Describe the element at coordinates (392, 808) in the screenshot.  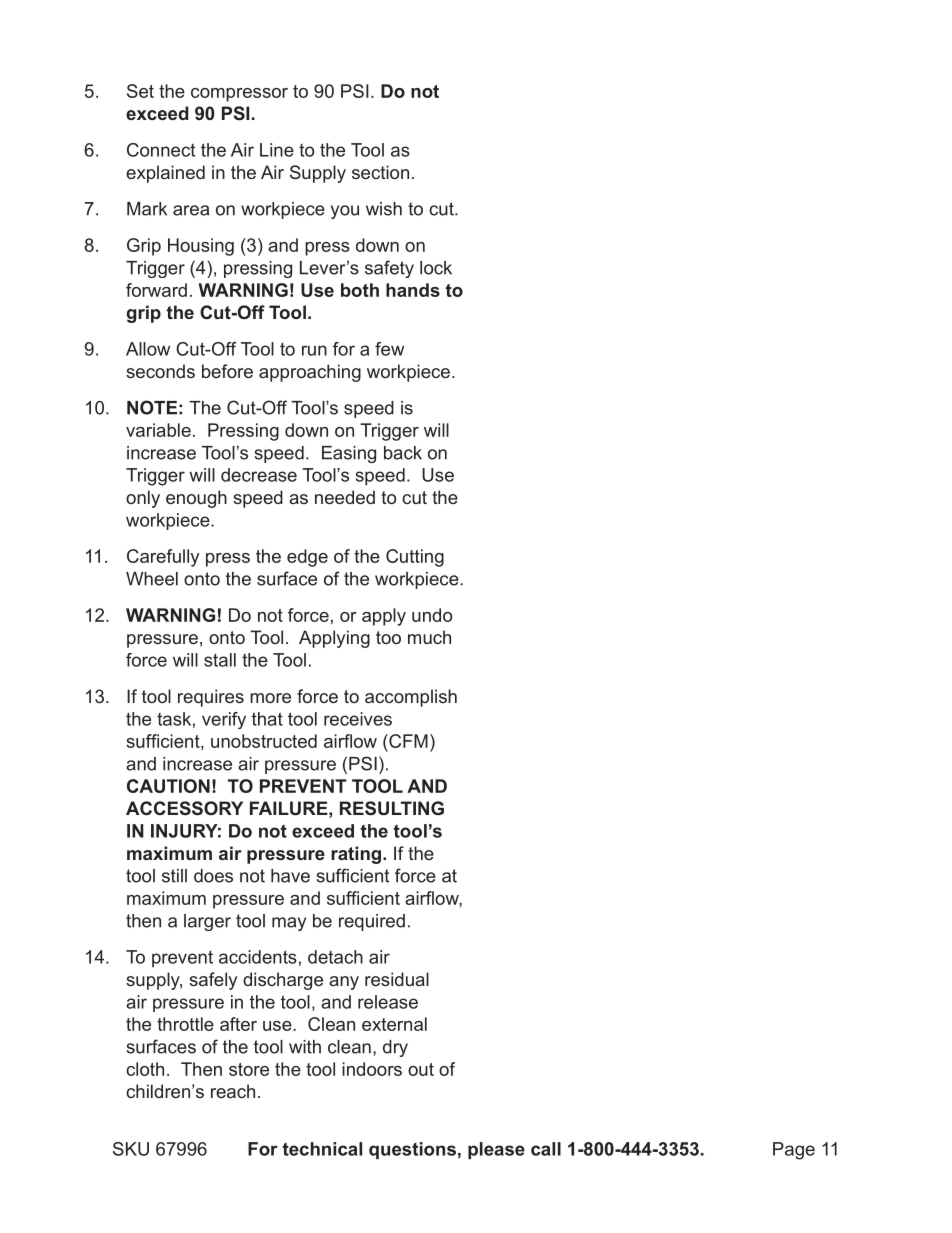
I see `resulting` at that location.
